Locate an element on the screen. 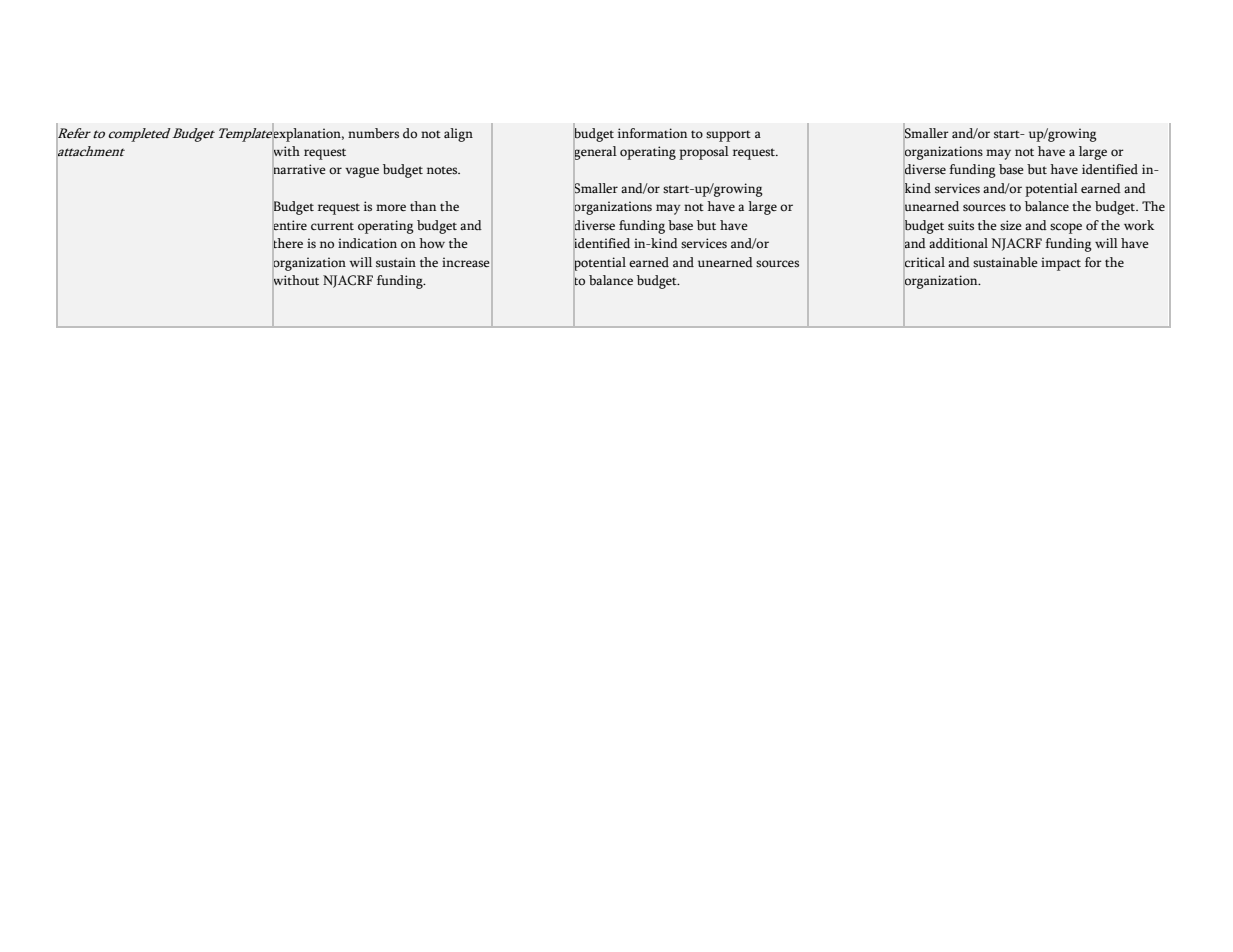 This screenshot has height=952, width=1233. information is located at coordinates (652, 133).
